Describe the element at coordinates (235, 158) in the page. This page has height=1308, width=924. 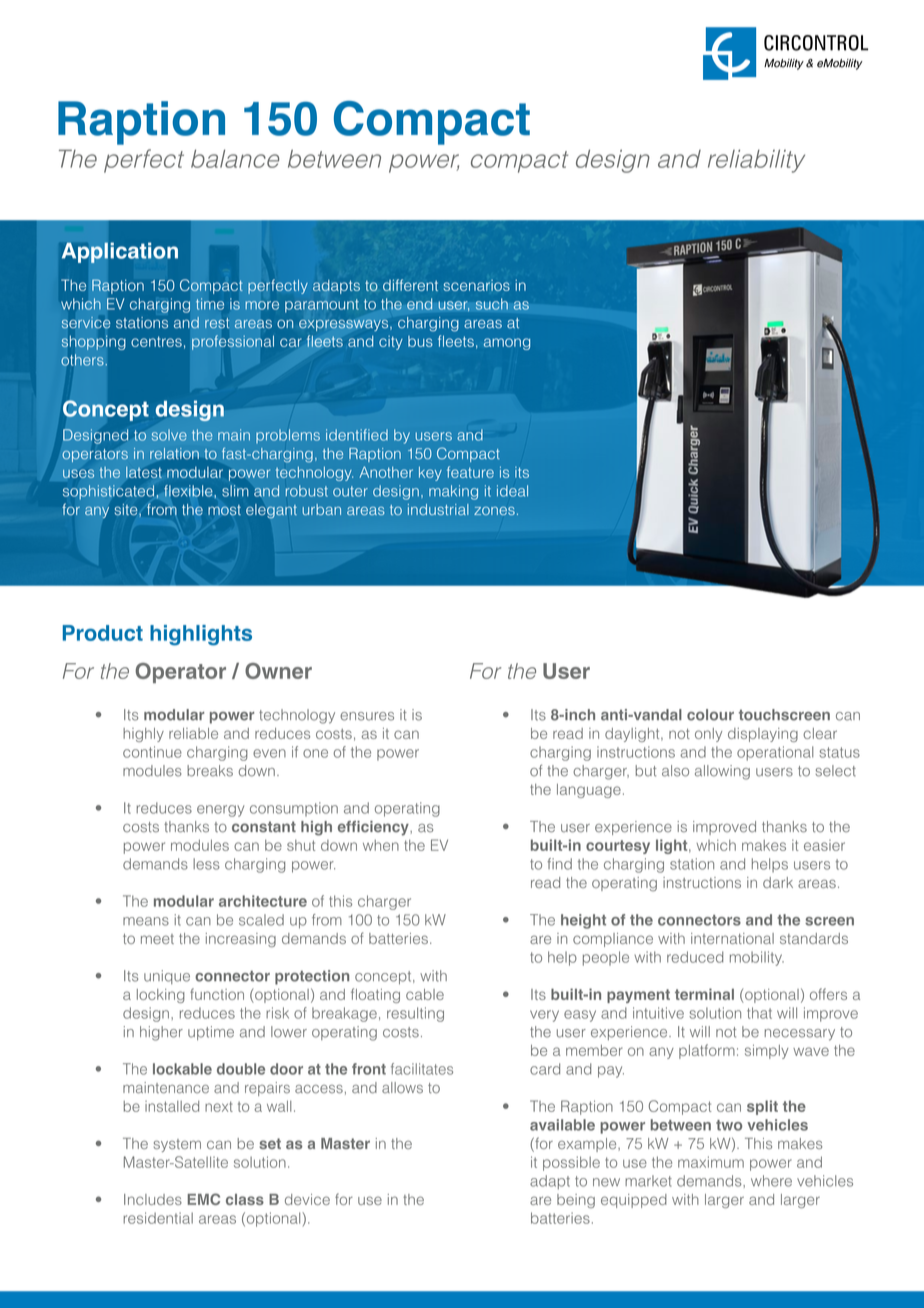
I see `balance` at that location.
